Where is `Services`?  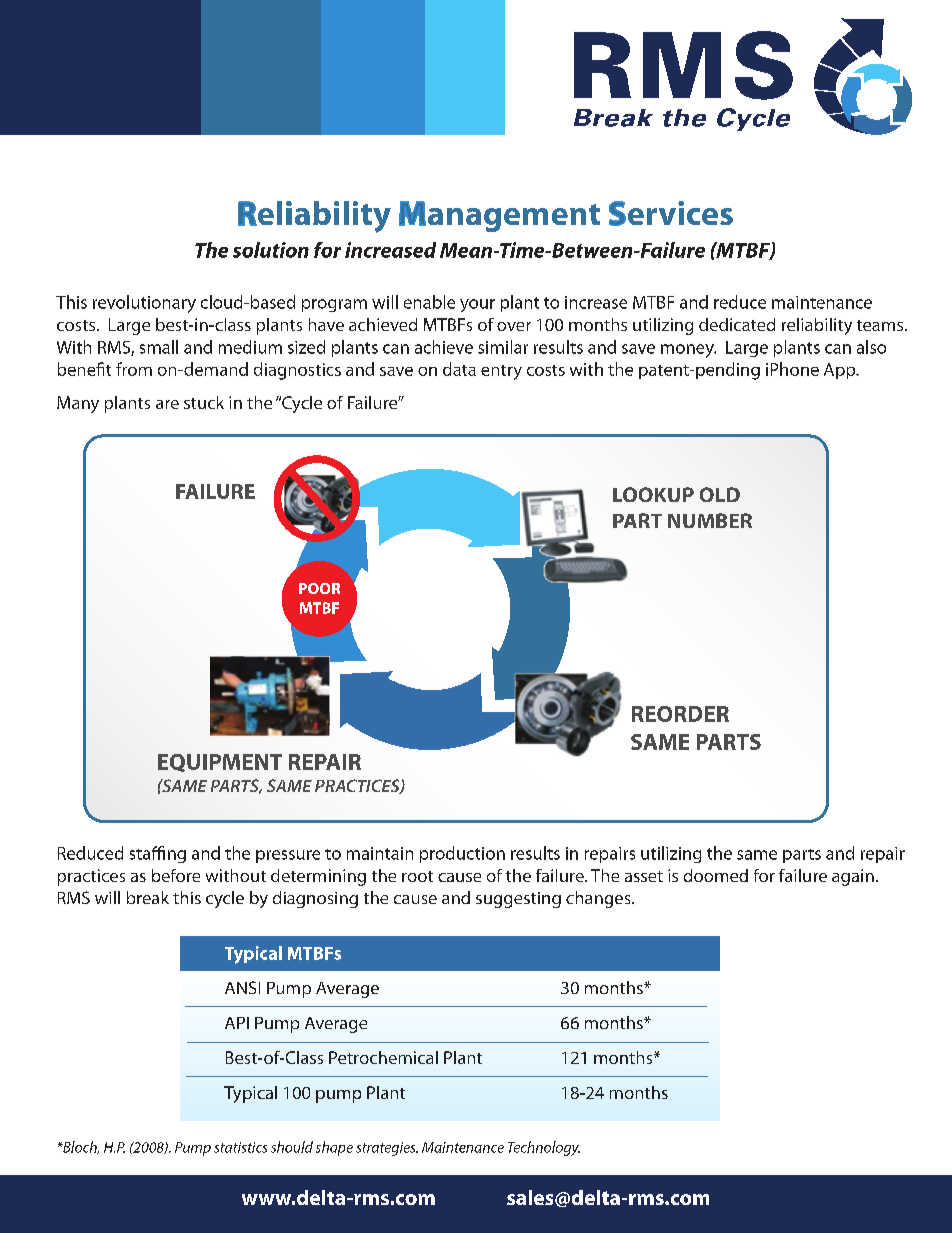
Services is located at coordinates (671, 213).
